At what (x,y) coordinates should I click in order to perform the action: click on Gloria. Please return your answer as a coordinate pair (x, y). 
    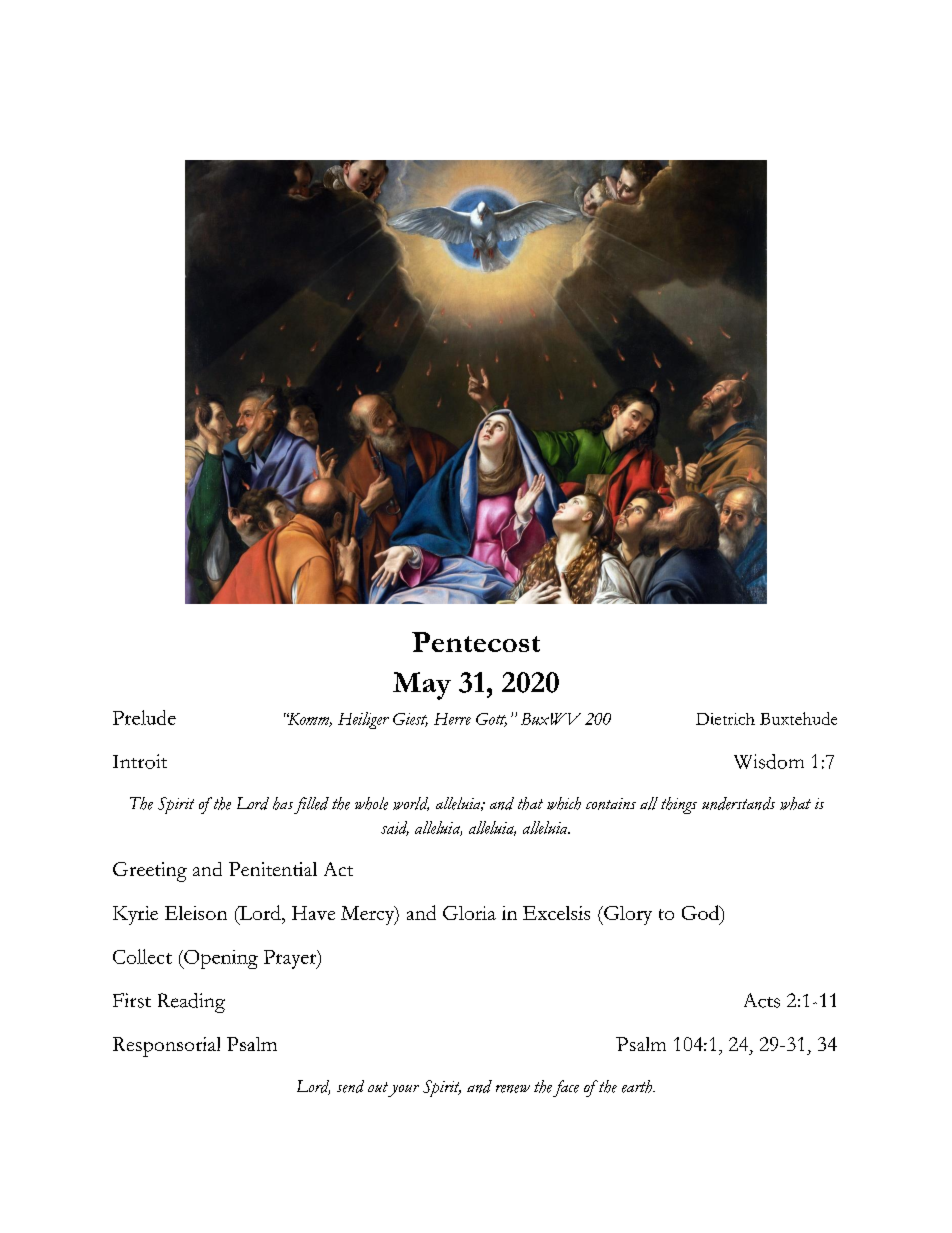
    Looking at the image, I should click on (469, 913).
